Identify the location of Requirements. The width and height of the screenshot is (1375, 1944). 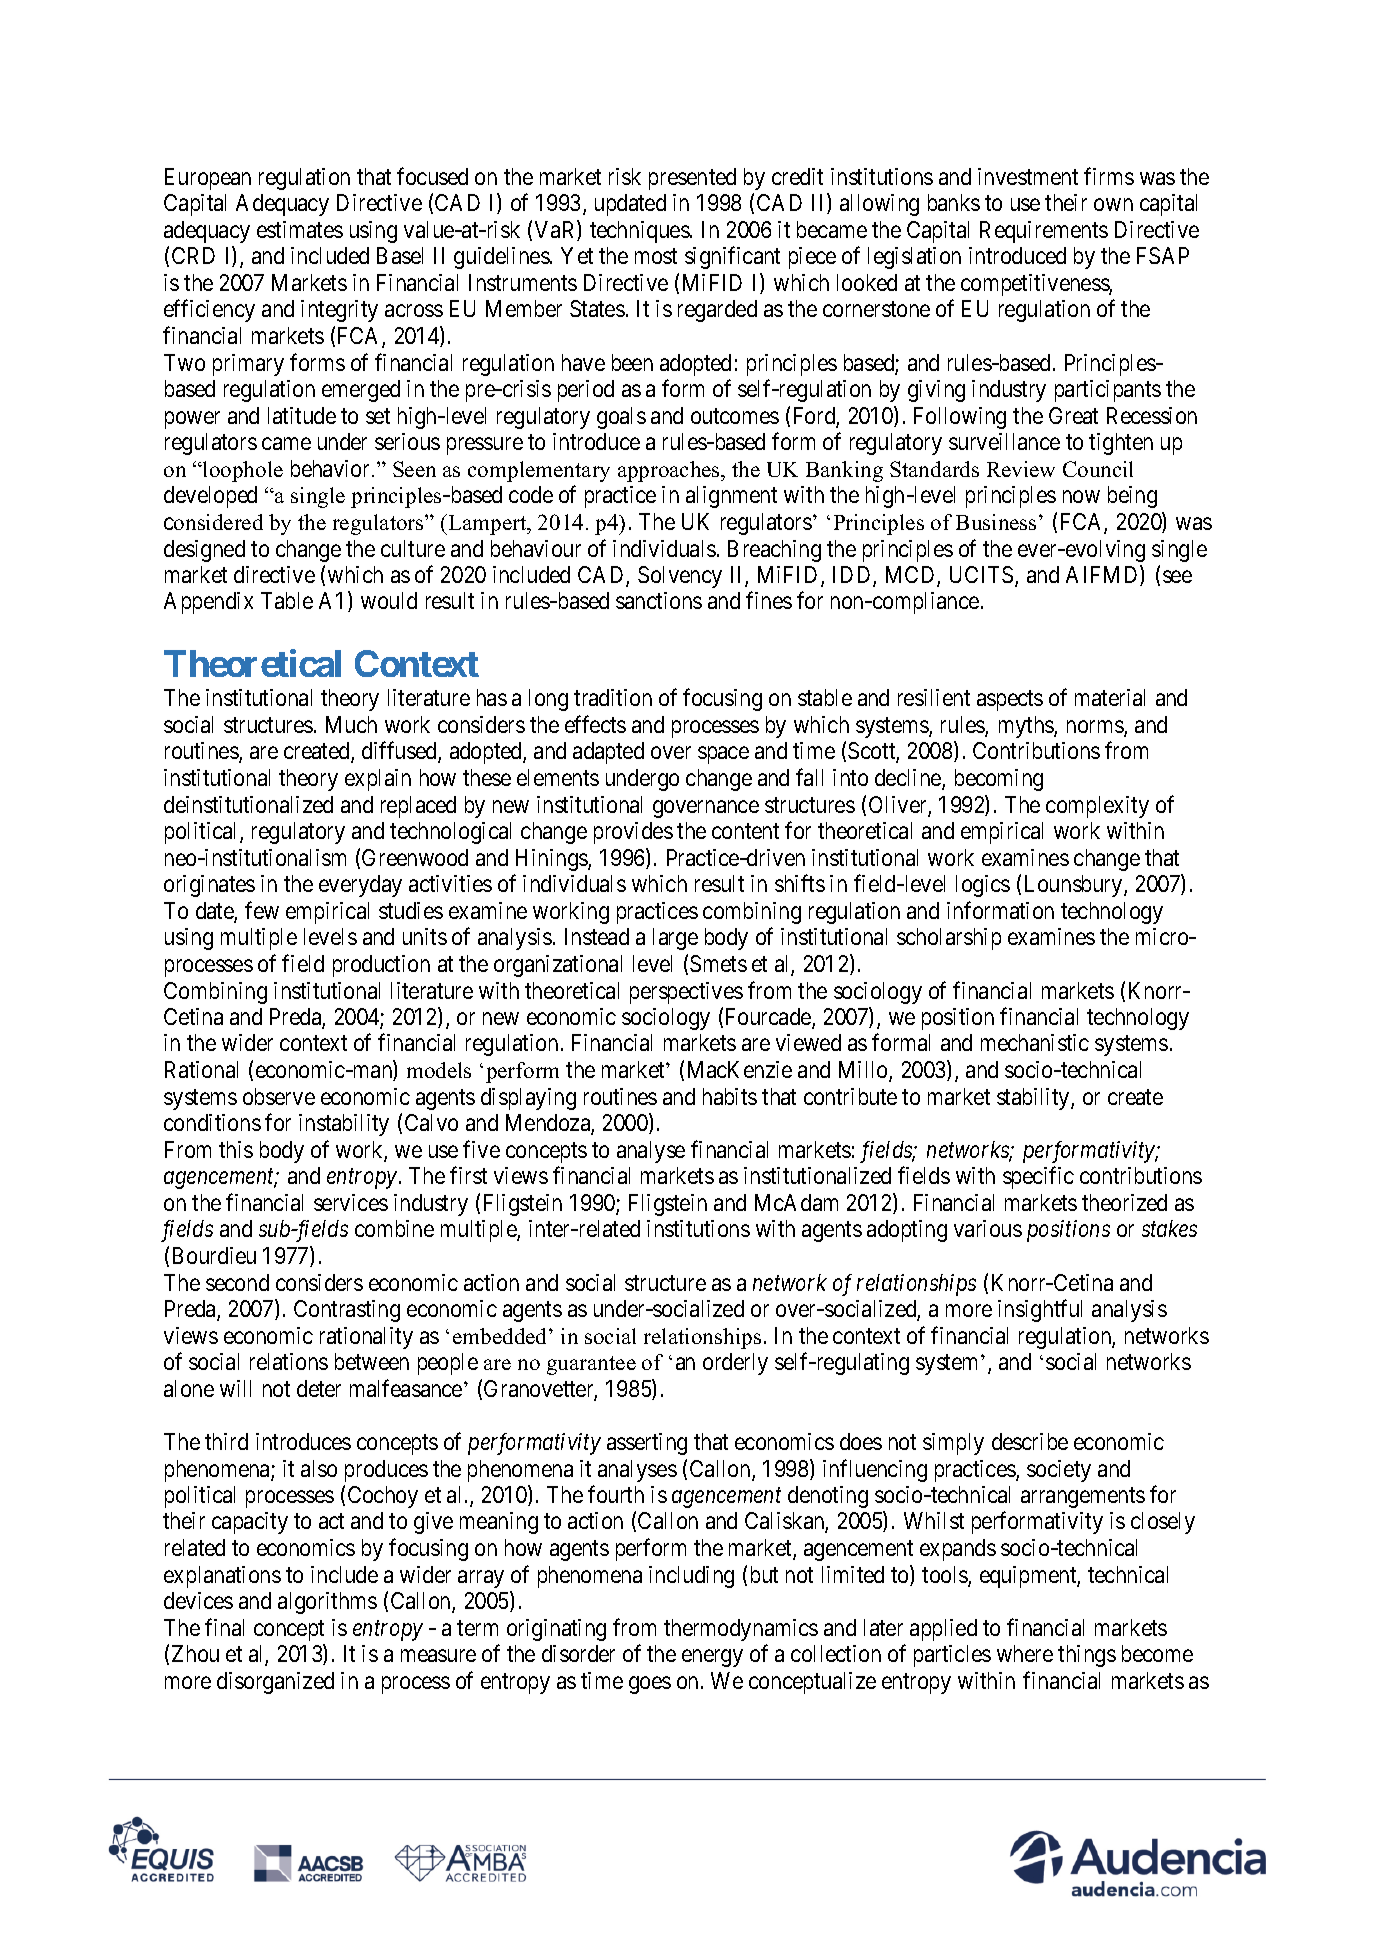
(1044, 232).
